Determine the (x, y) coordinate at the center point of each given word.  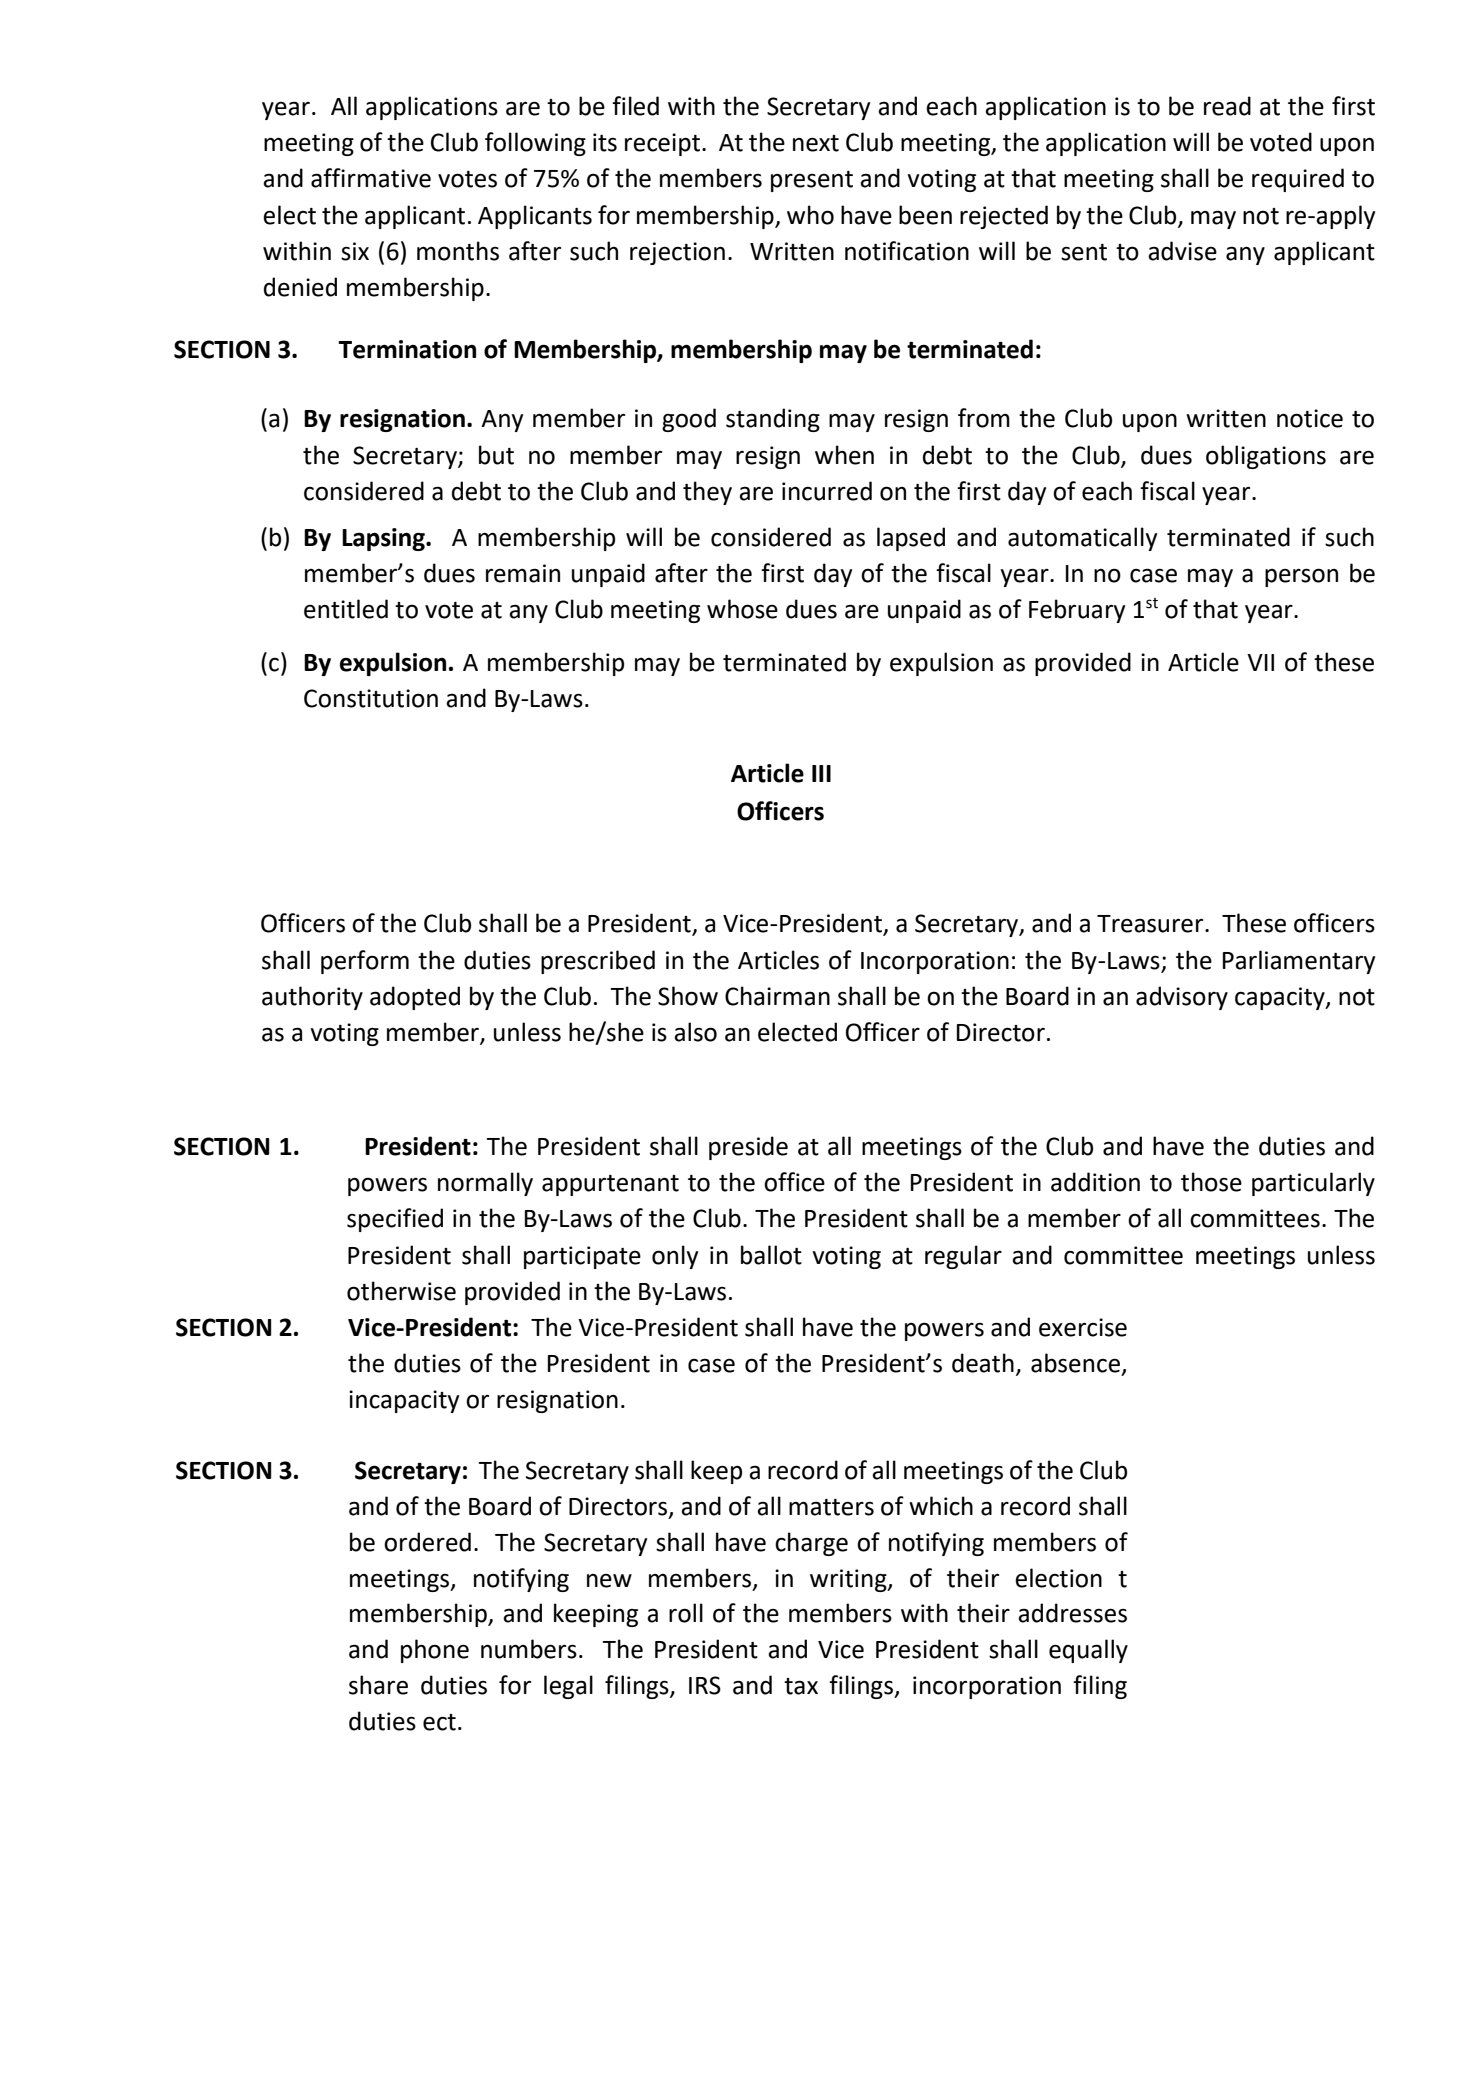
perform (365, 962)
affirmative (371, 178)
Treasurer (1151, 924)
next (816, 143)
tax (801, 1686)
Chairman (777, 996)
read (1227, 106)
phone (435, 1651)
